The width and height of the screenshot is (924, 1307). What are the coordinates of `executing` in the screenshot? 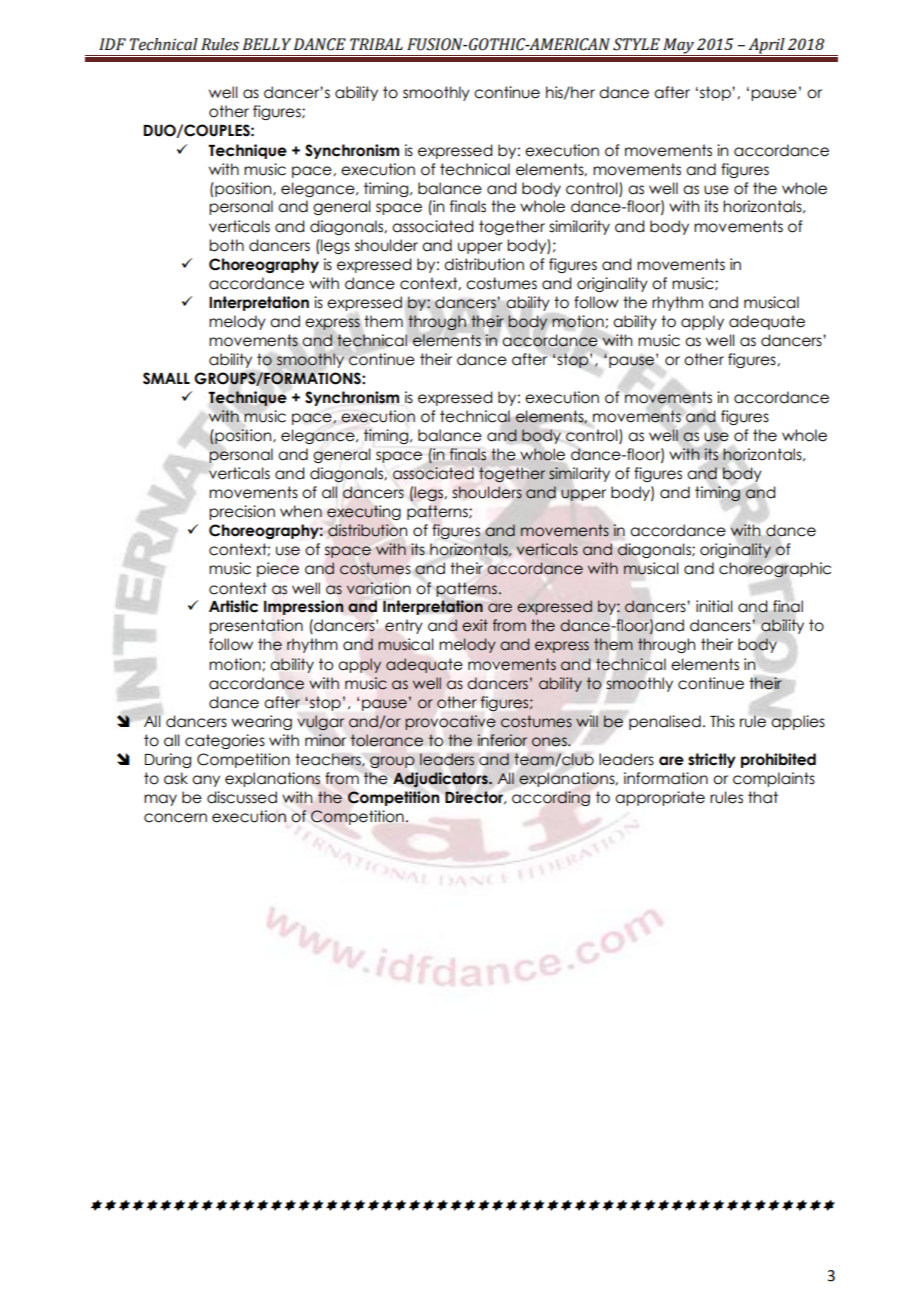 It's located at (364, 512).
